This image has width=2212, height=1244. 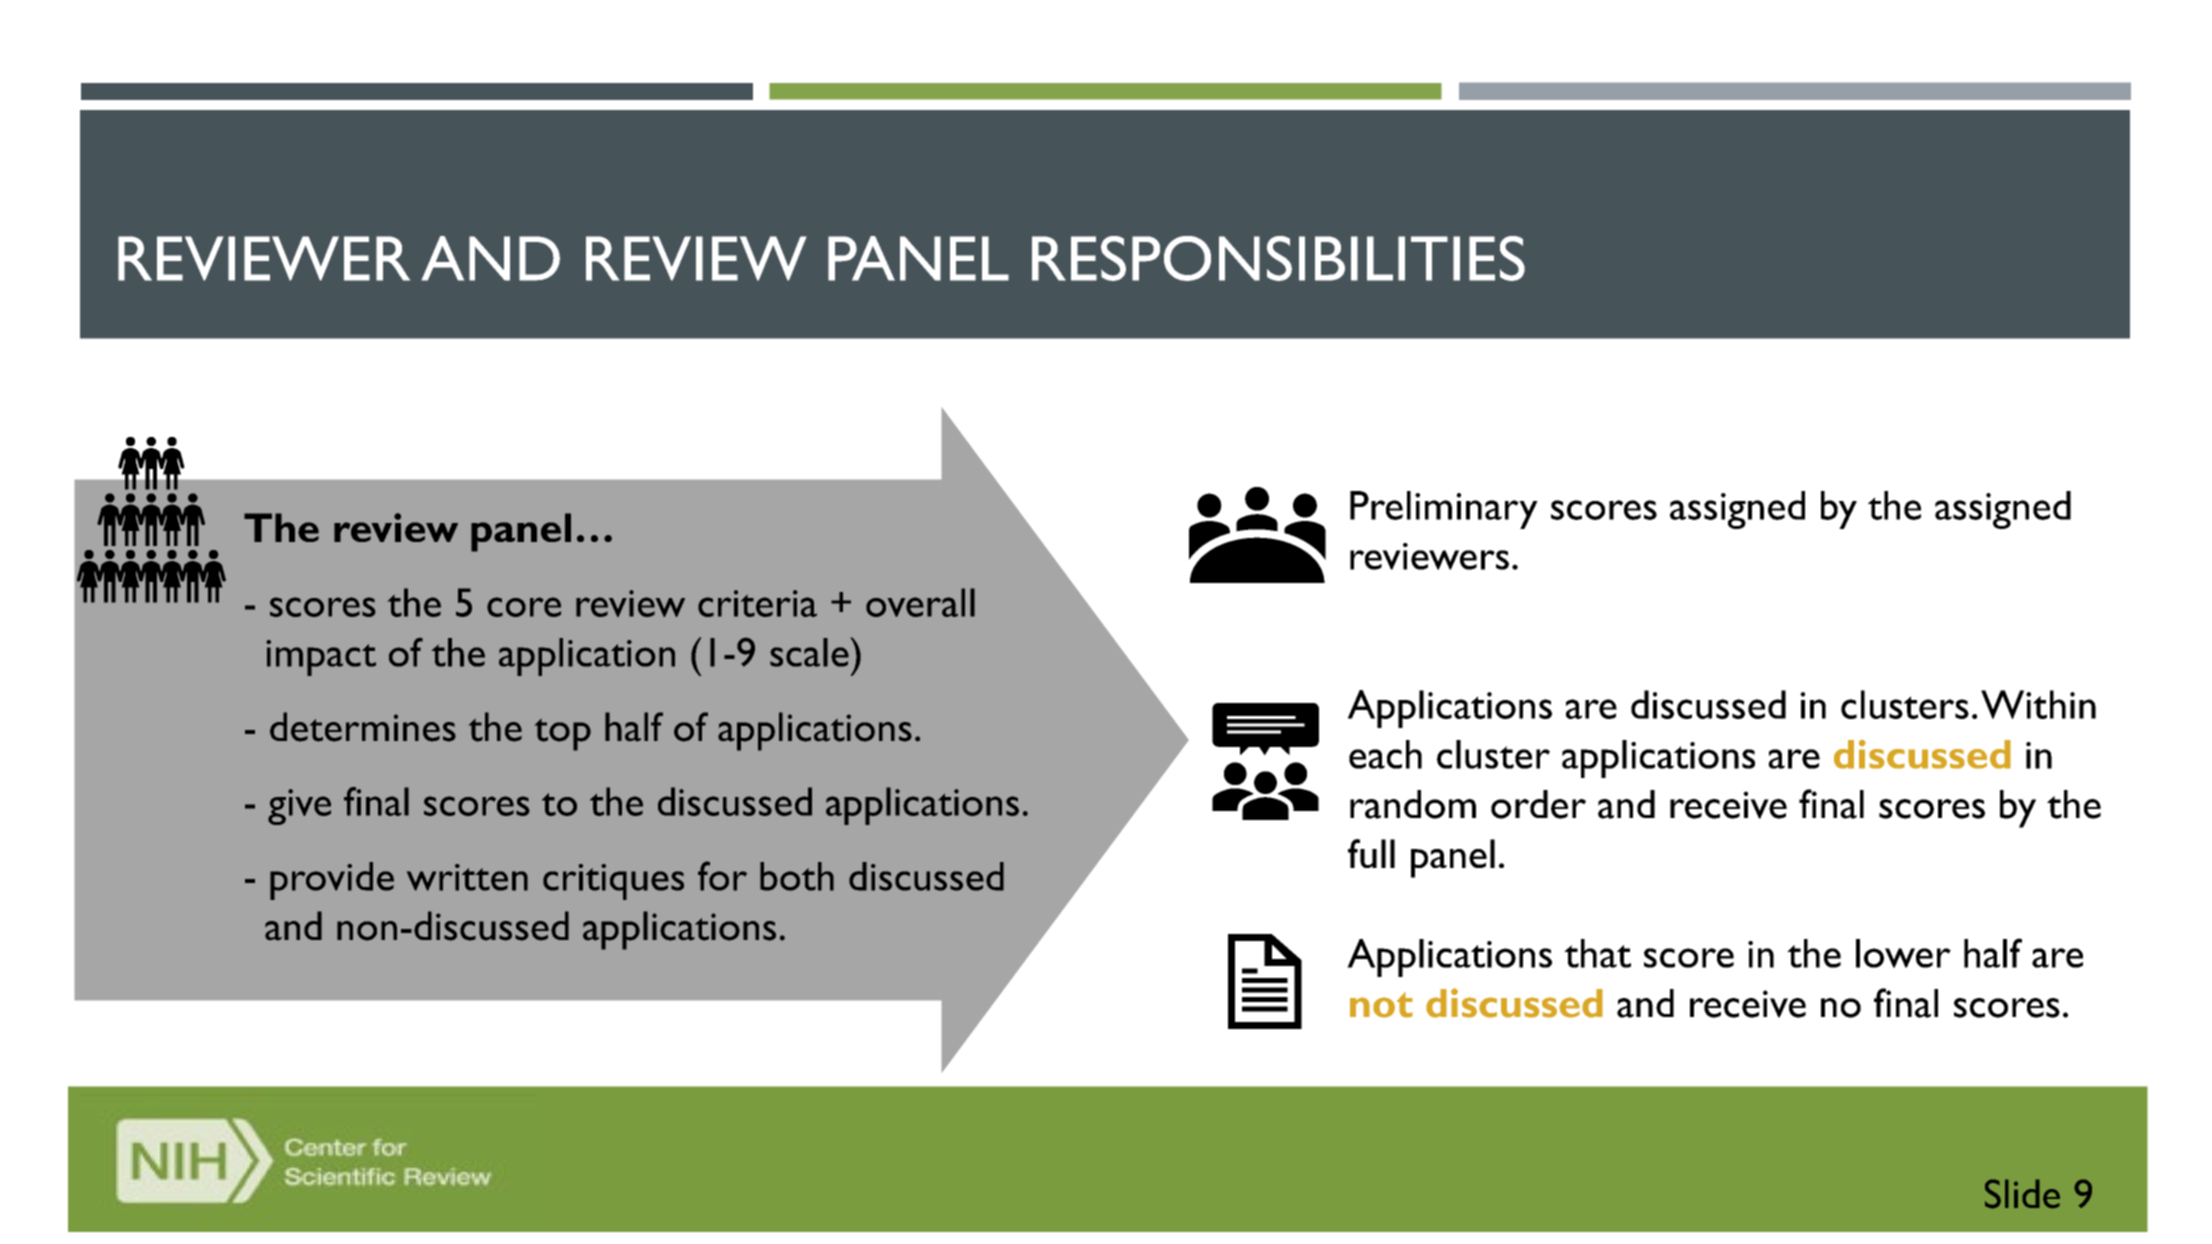 What do you see at coordinates (613, 882) in the image?
I see `critiques` at bounding box center [613, 882].
